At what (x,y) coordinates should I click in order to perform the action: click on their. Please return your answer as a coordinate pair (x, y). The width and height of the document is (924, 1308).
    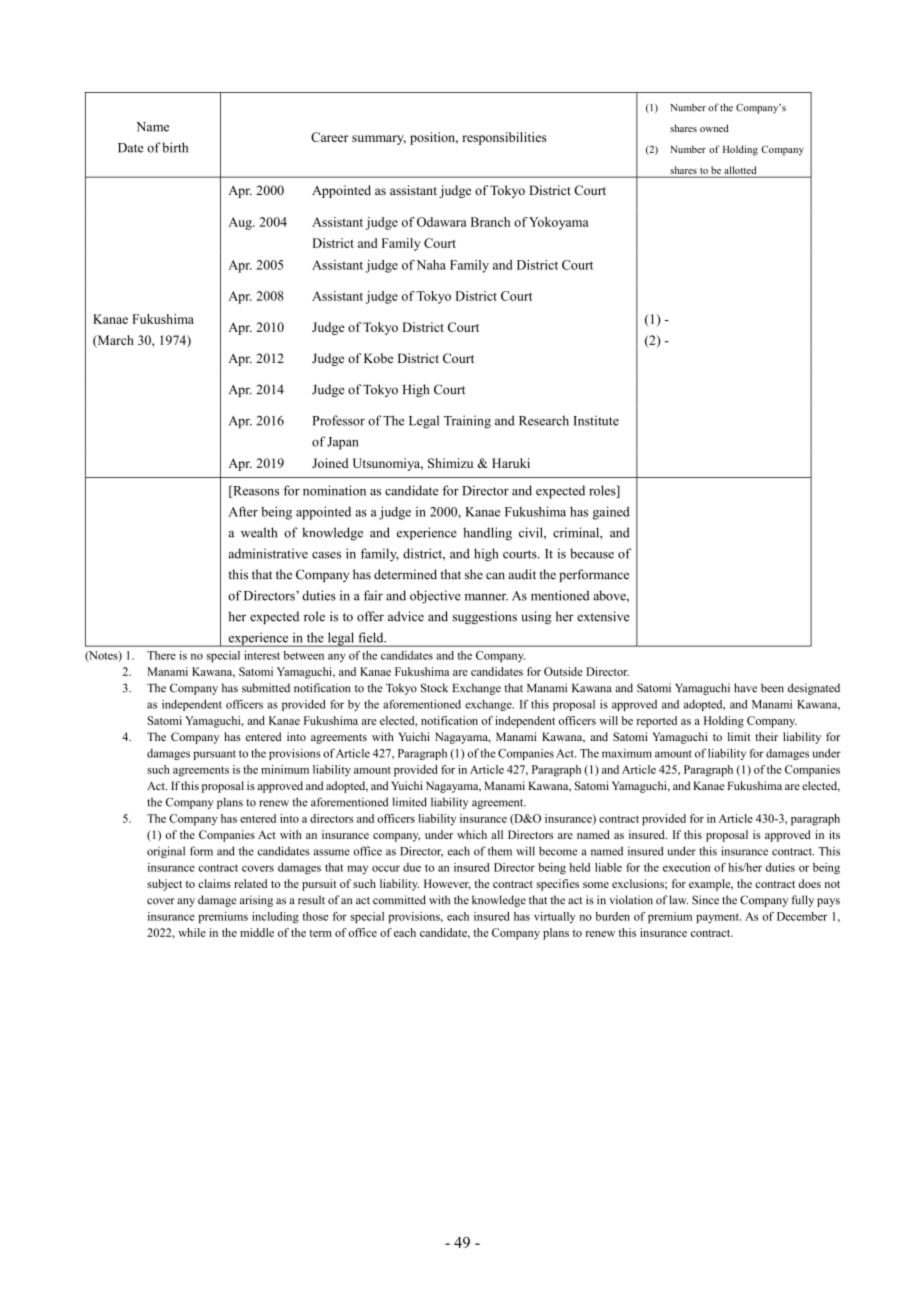
    Looking at the image, I should click on (766, 736).
